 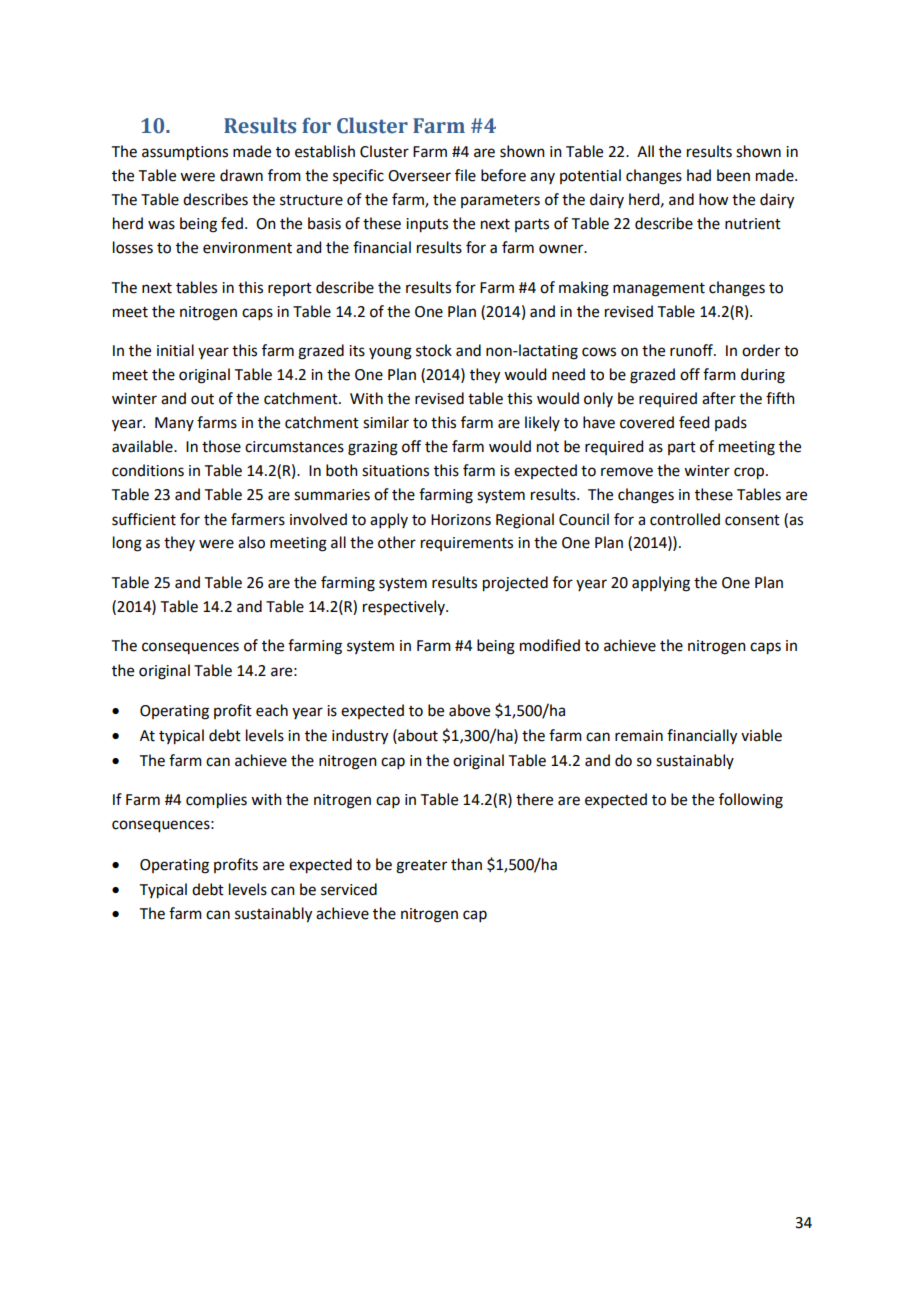 I want to click on file, so click(x=465, y=175).
